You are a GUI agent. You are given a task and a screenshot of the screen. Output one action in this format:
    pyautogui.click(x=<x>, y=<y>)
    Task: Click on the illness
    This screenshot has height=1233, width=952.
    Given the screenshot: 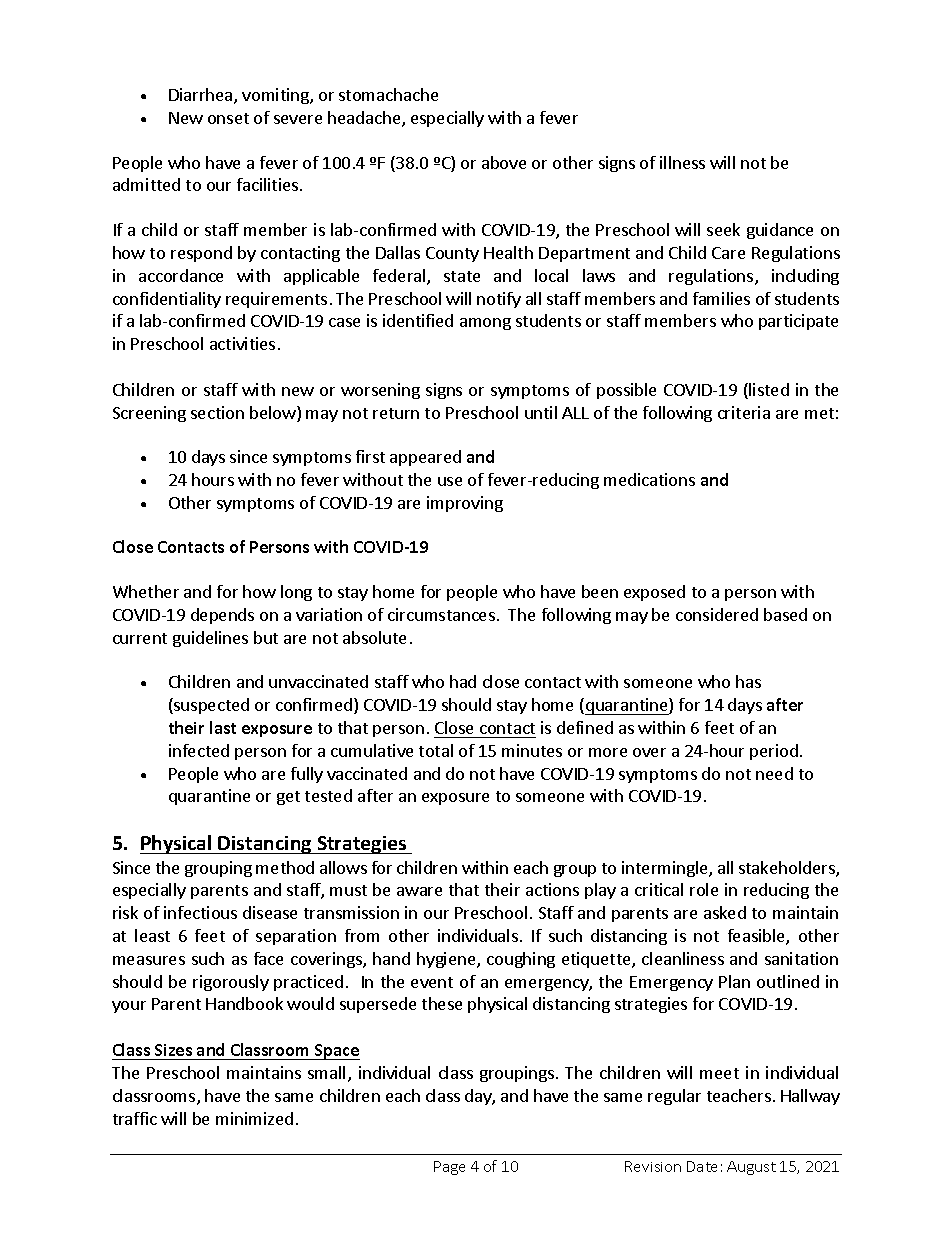 What is the action you would take?
    pyautogui.click(x=682, y=162)
